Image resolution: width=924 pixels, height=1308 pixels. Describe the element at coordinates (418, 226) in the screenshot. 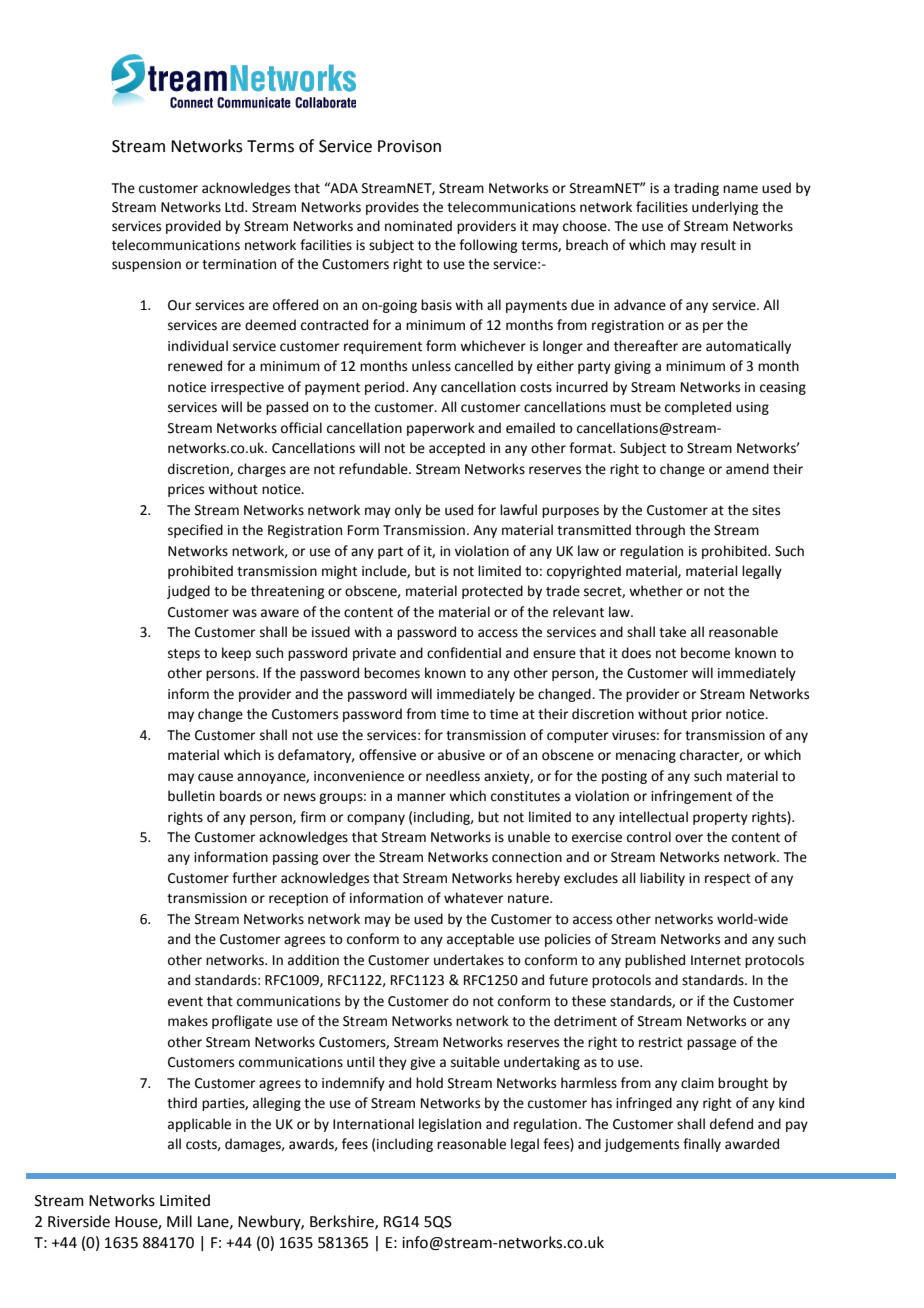

I see `nominated` at that location.
